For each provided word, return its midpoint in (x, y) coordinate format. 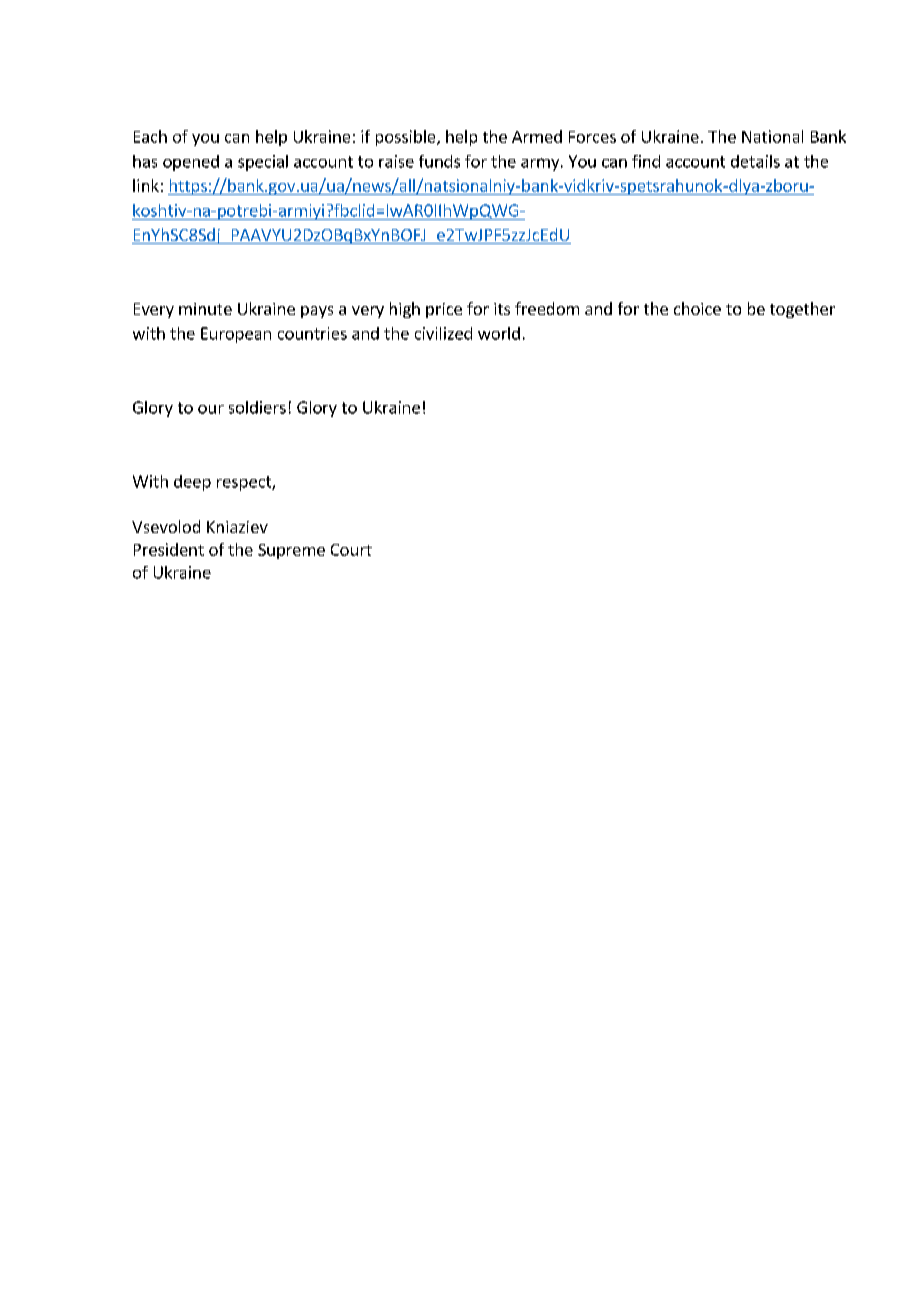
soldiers (257, 407)
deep (192, 483)
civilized (443, 333)
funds (439, 161)
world (499, 333)
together (802, 310)
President (169, 549)
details (755, 161)
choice (697, 308)
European (236, 335)
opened (191, 163)
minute (205, 309)
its (502, 309)
